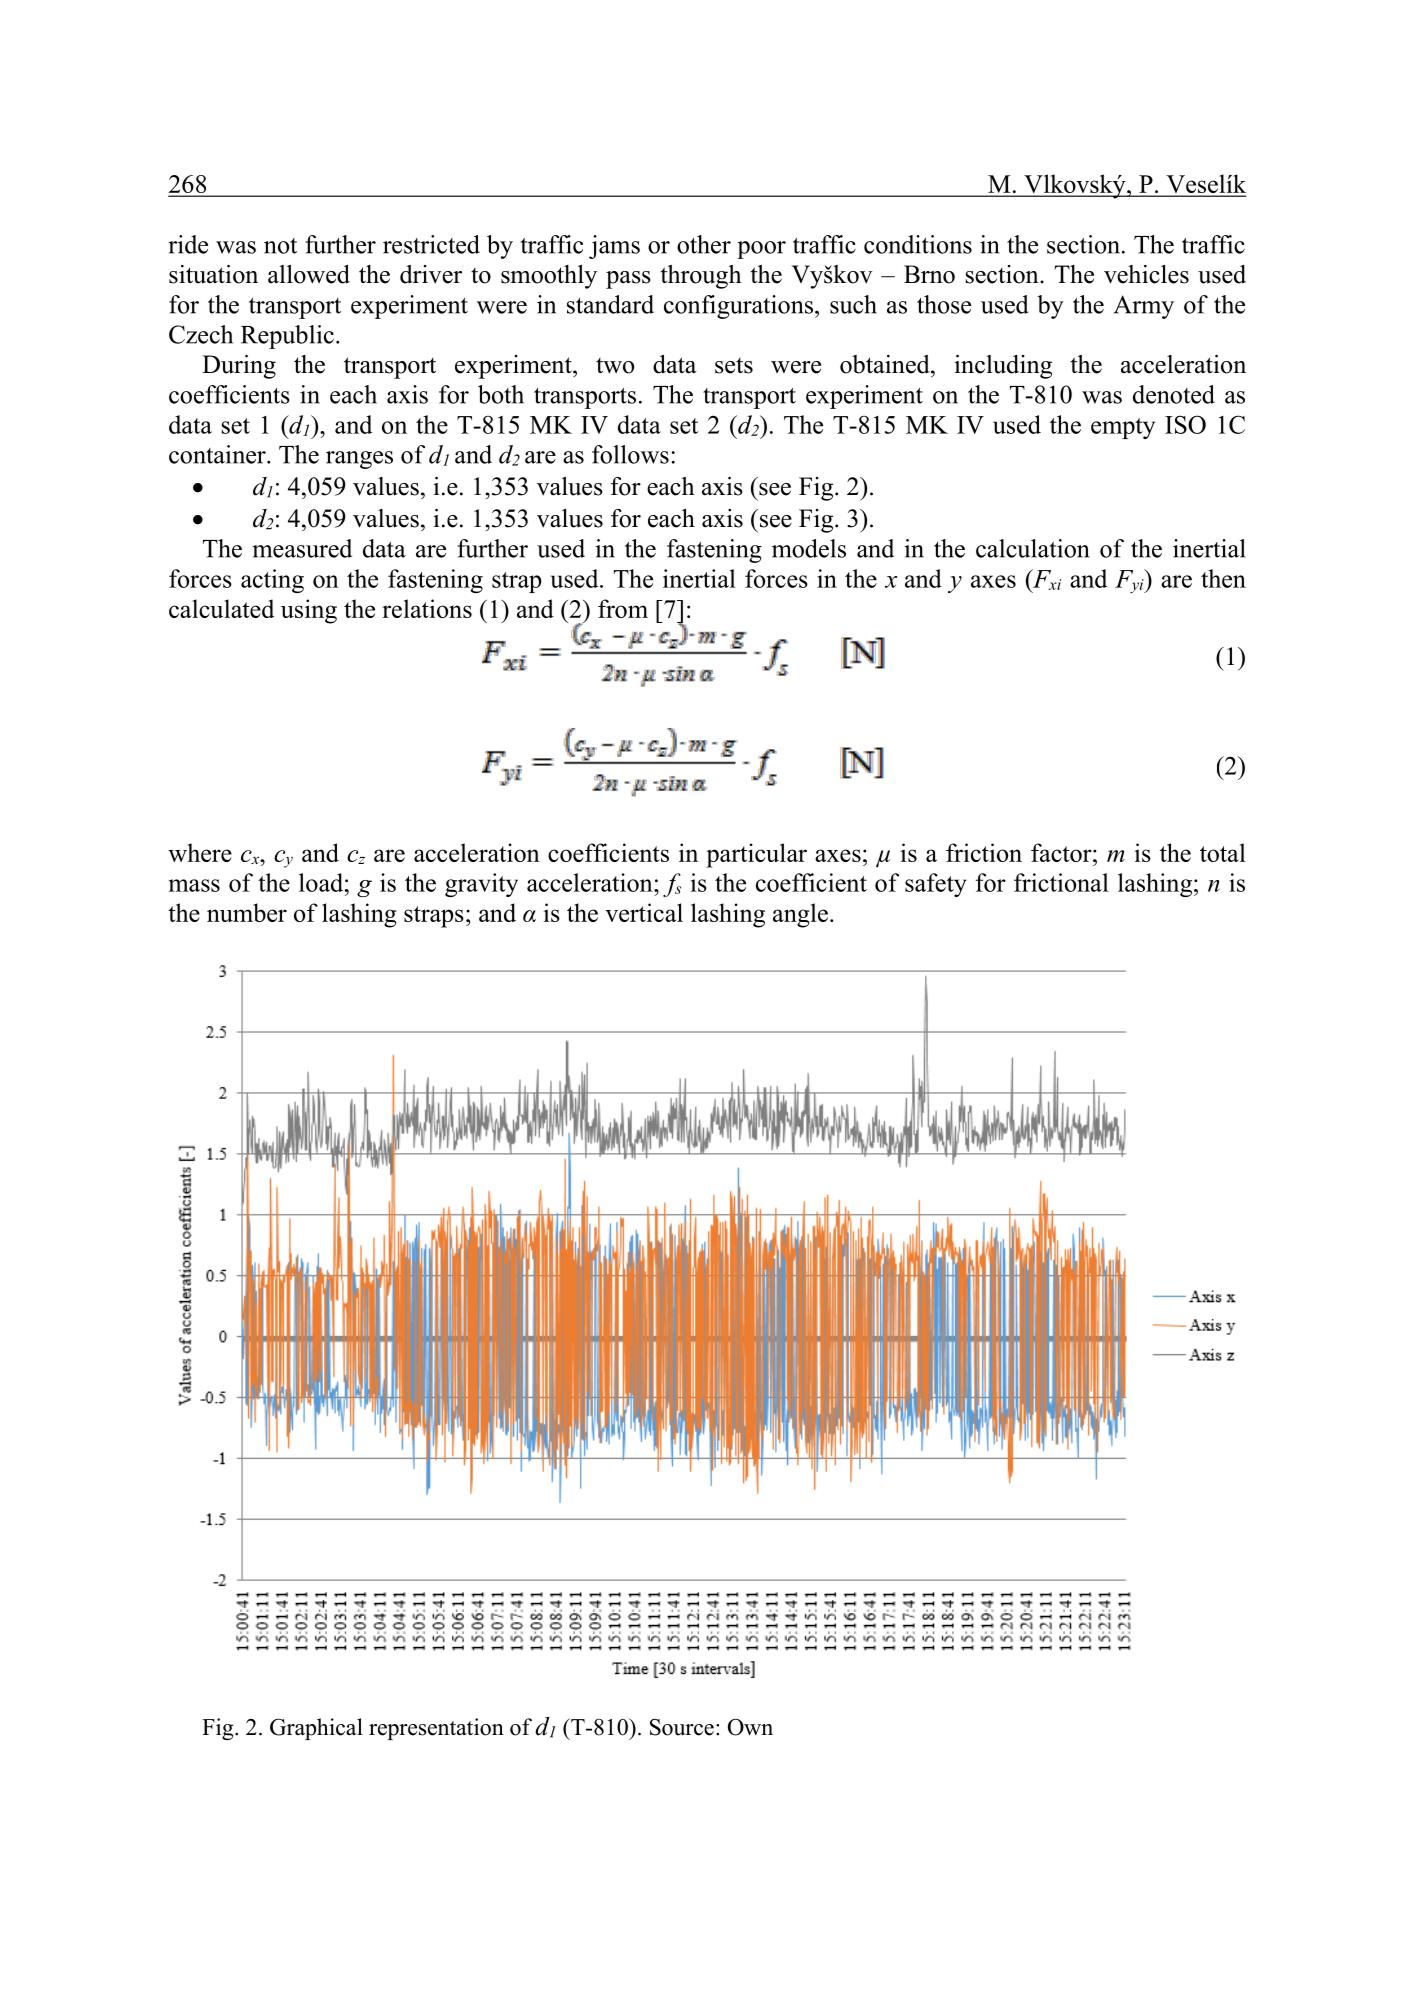  What do you see at coordinates (316, 1729) in the image?
I see `Graphical` at bounding box center [316, 1729].
